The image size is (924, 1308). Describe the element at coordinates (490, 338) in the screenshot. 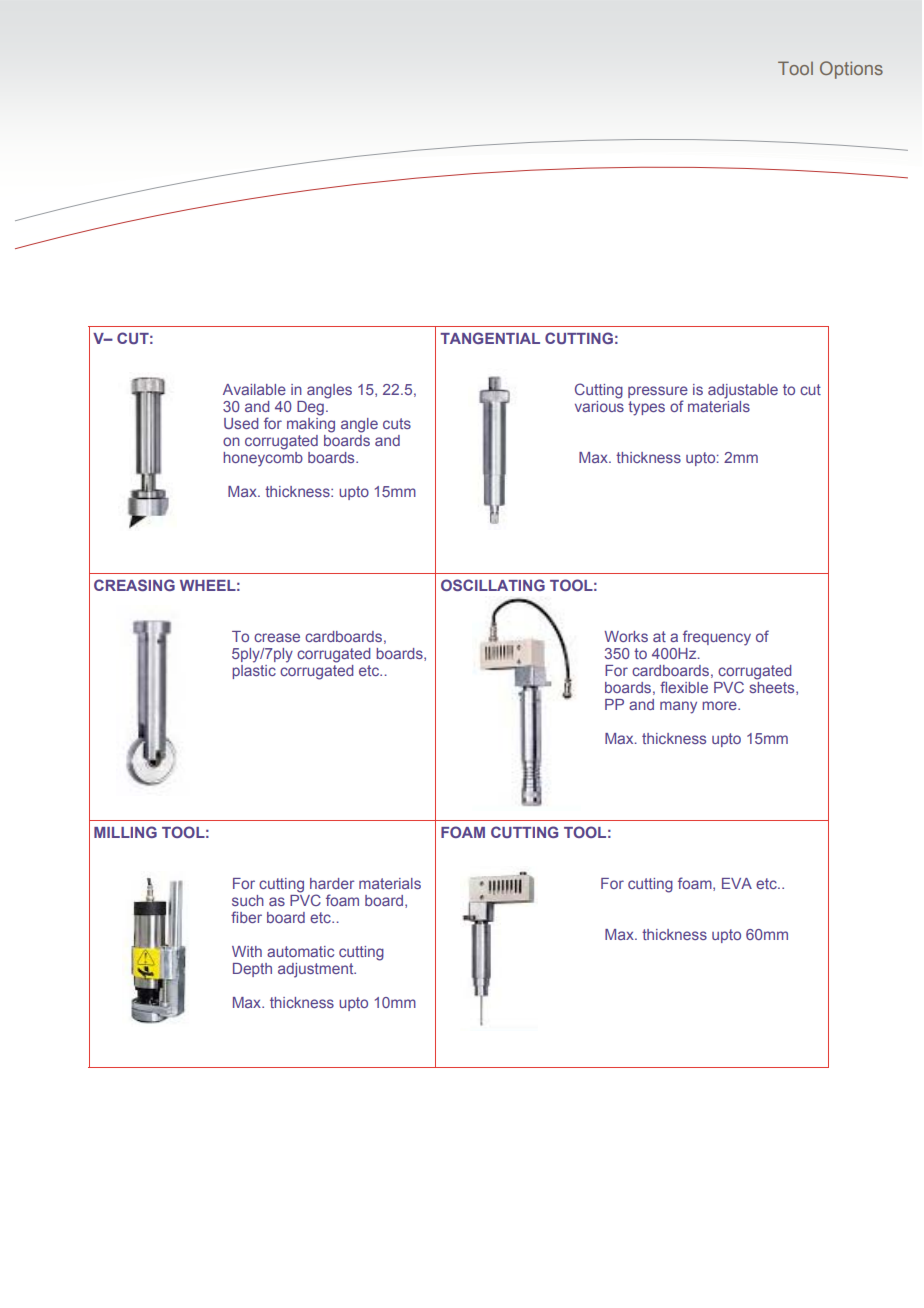

I see `TANGENTIAL` at that location.
